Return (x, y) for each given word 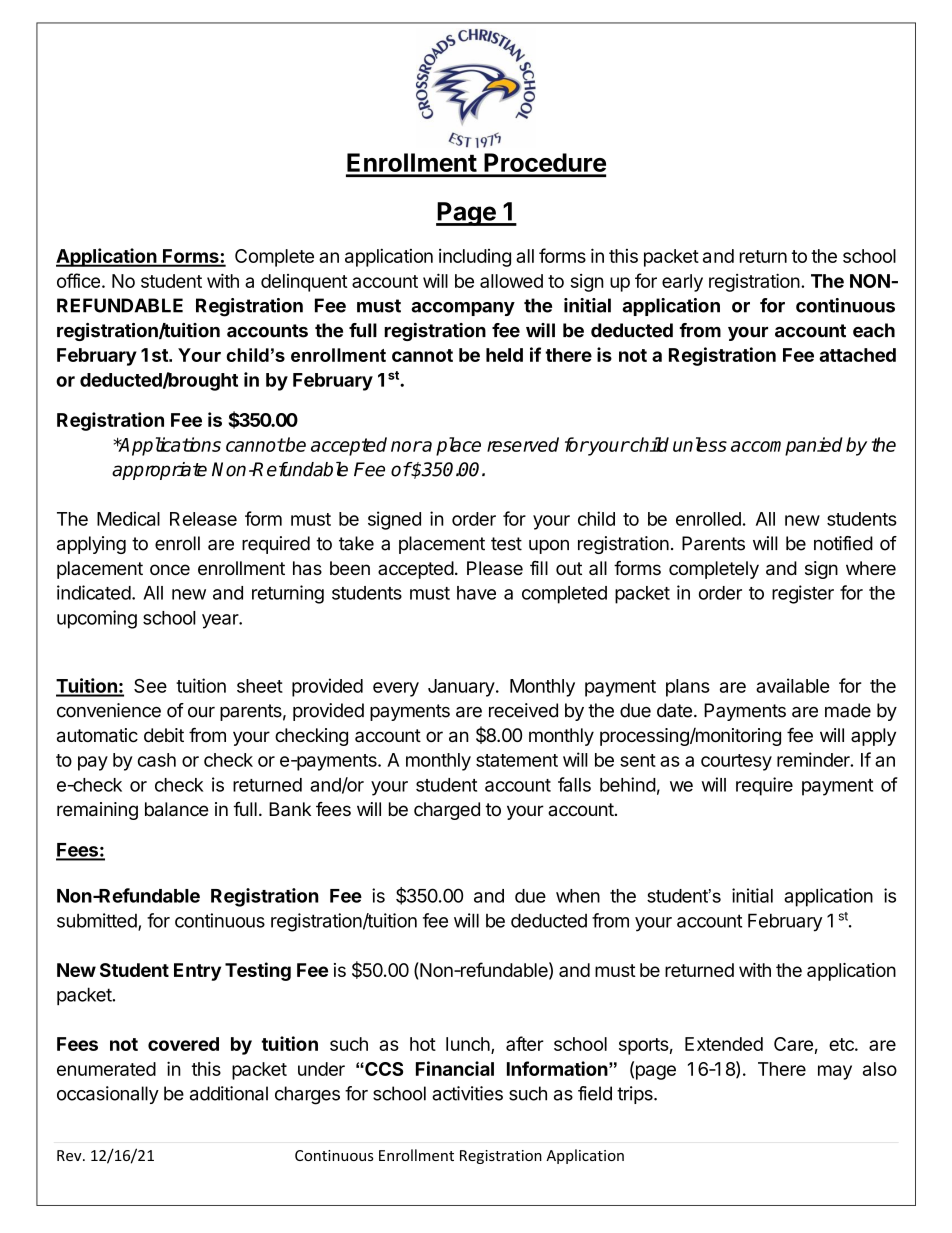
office (78, 280)
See (150, 686)
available (793, 685)
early (682, 283)
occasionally (108, 1095)
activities (467, 1093)
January (461, 688)
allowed (511, 281)
